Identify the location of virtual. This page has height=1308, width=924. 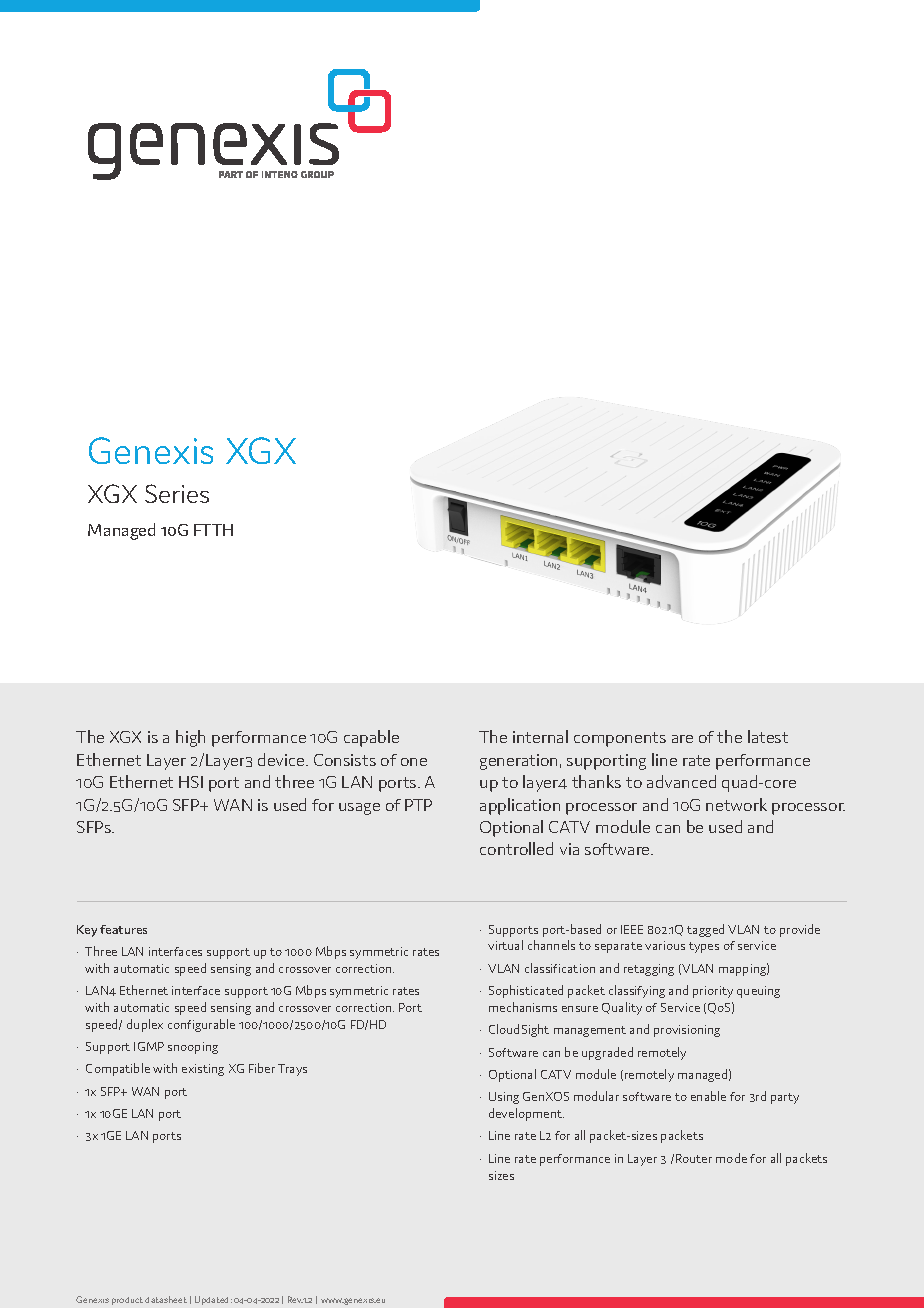
(505, 945).
